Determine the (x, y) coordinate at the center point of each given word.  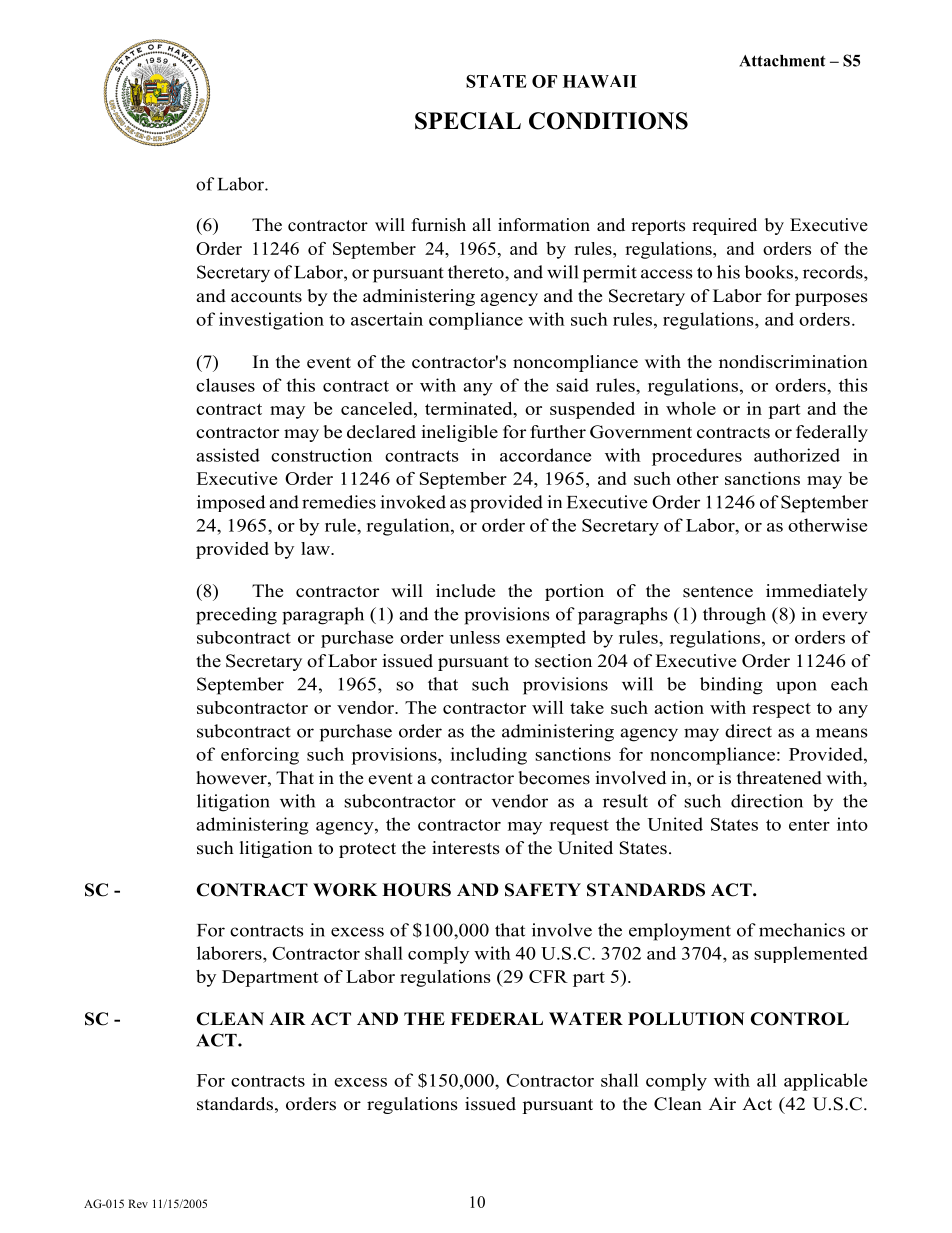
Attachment (782, 61)
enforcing (260, 756)
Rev (138, 1203)
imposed (231, 503)
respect (781, 710)
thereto (477, 272)
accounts (266, 297)
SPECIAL (468, 121)
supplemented (811, 954)
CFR (548, 976)
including (489, 756)
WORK (345, 890)
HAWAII (600, 81)
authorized (797, 455)
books (769, 272)
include (465, 591)
